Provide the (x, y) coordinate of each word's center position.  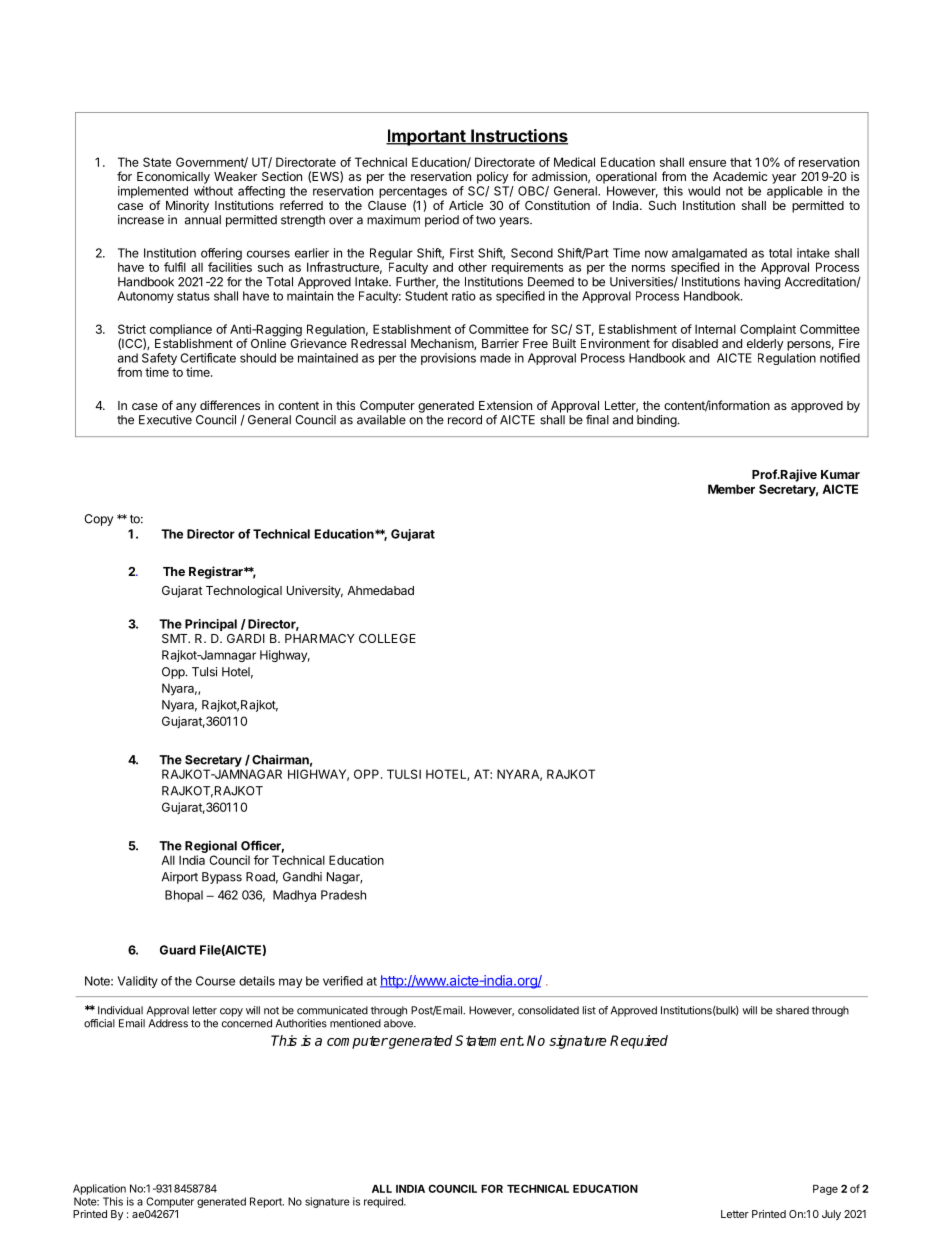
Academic (740, 176)
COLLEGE (387, 638)
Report (267, 1202)
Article (466, 205)
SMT (176, 638)
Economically (173, 177)
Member (731, 489)
